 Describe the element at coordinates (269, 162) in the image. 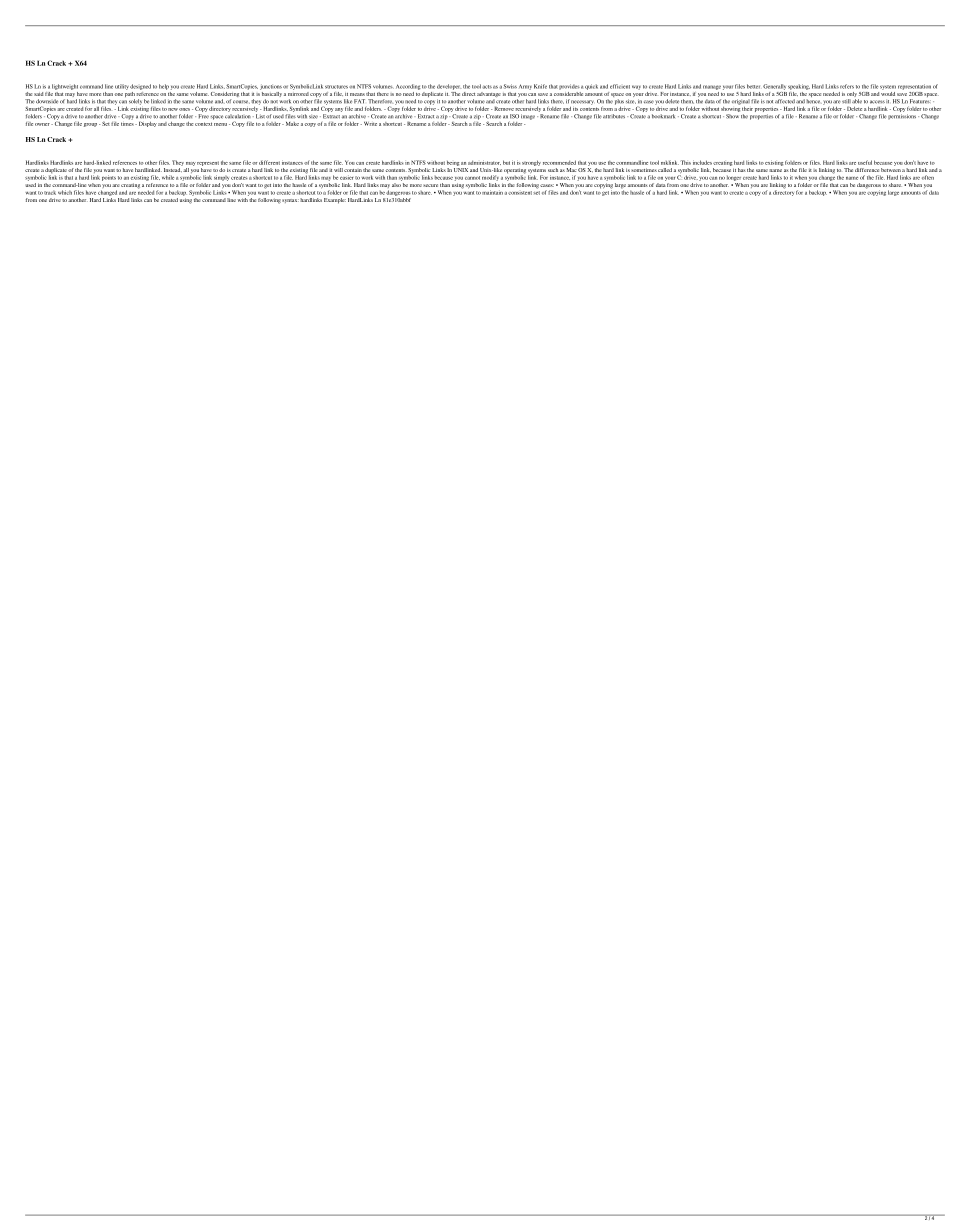

I see `different` at that location.
